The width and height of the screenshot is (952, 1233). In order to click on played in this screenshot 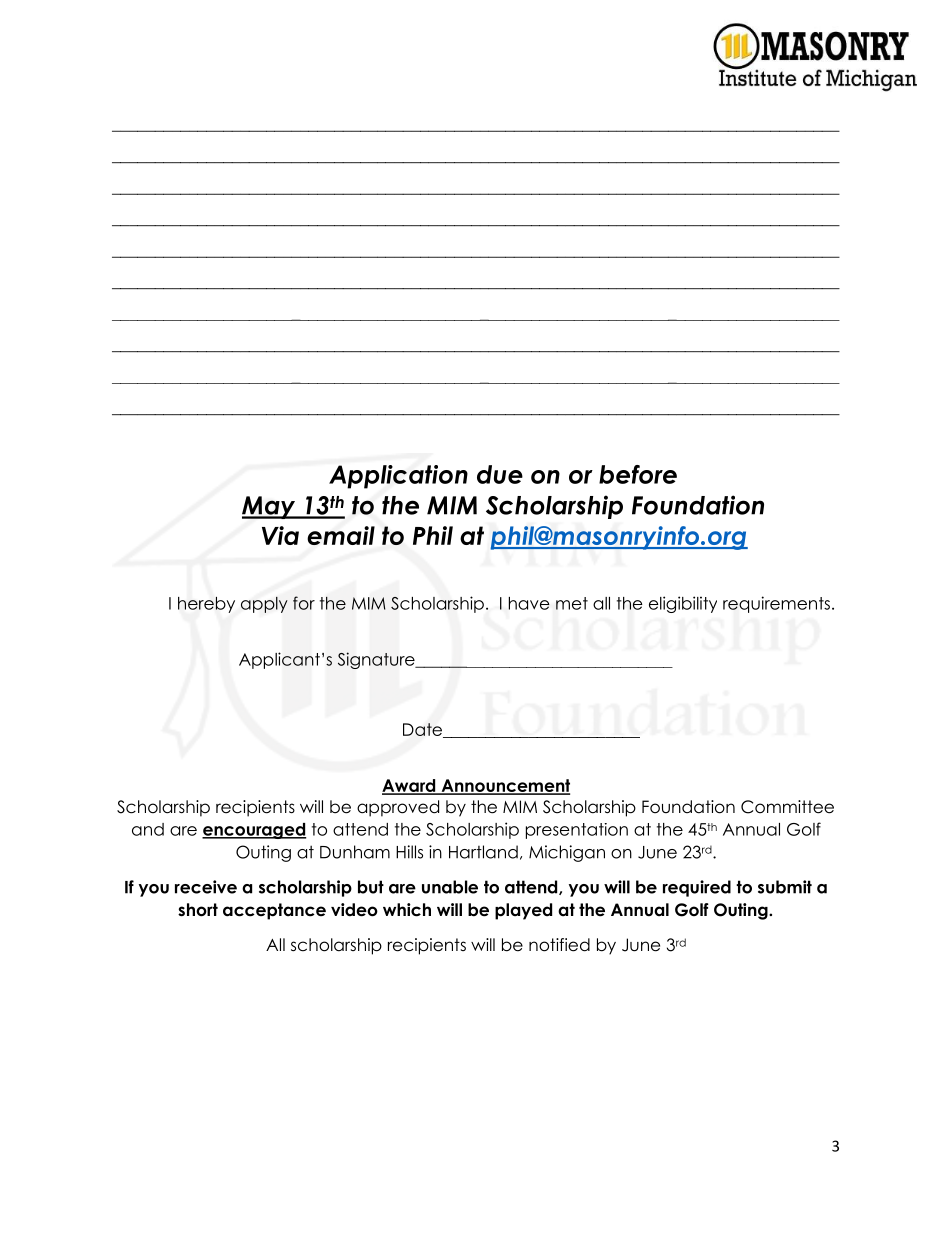, I will do `click(523, 911)`.
